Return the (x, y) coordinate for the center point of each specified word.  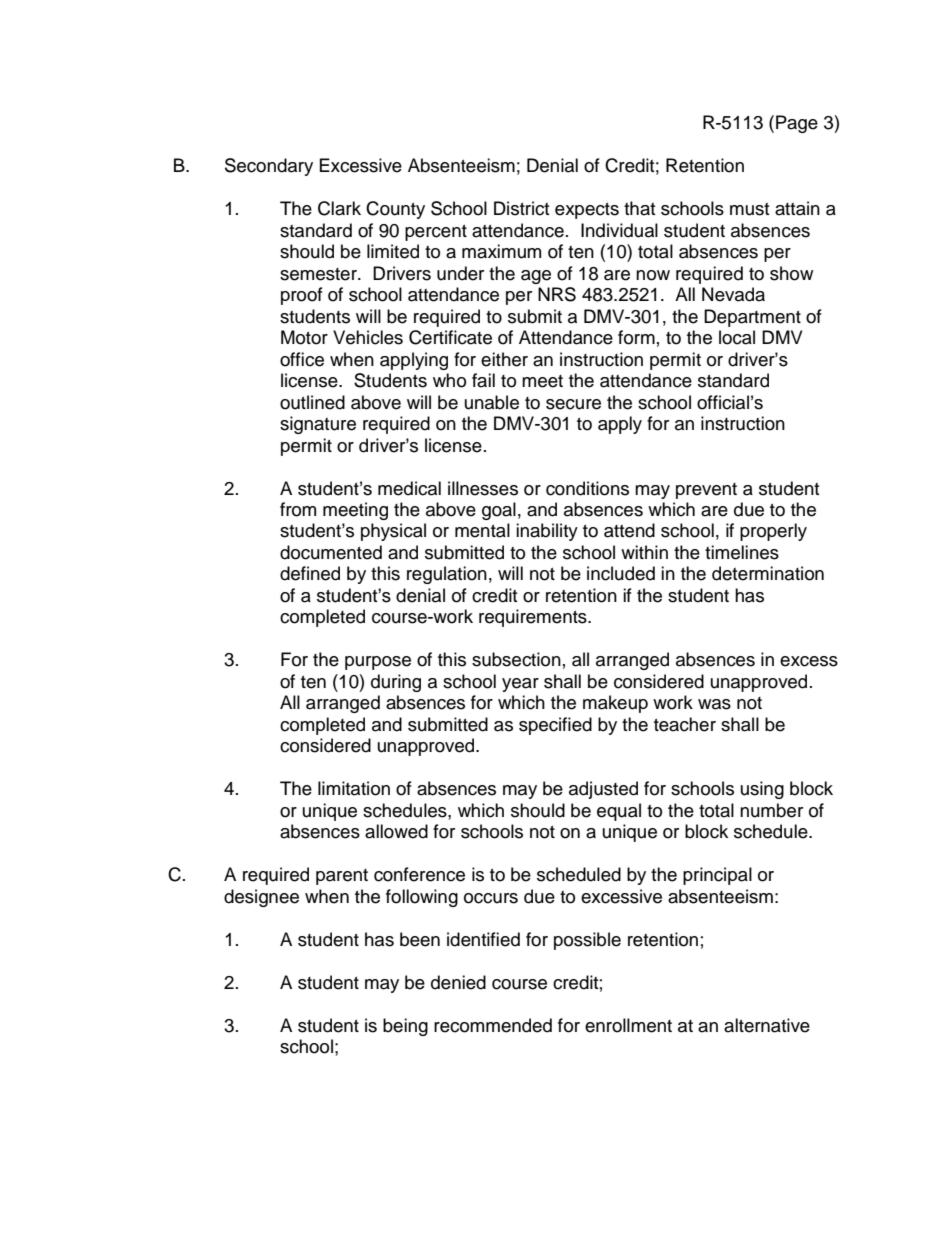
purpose (378, 663)
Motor (304, 337)
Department (752, 318)
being (405, 1027)
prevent (706, 491)
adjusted (603, 790)
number (771, 810)
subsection (516, 659)
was (714, 704)
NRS (557, 294)
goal (499, 511)
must (749, 209)
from (298, 509)
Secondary (269, 167)
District (521, 208)
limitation (354, 788)
